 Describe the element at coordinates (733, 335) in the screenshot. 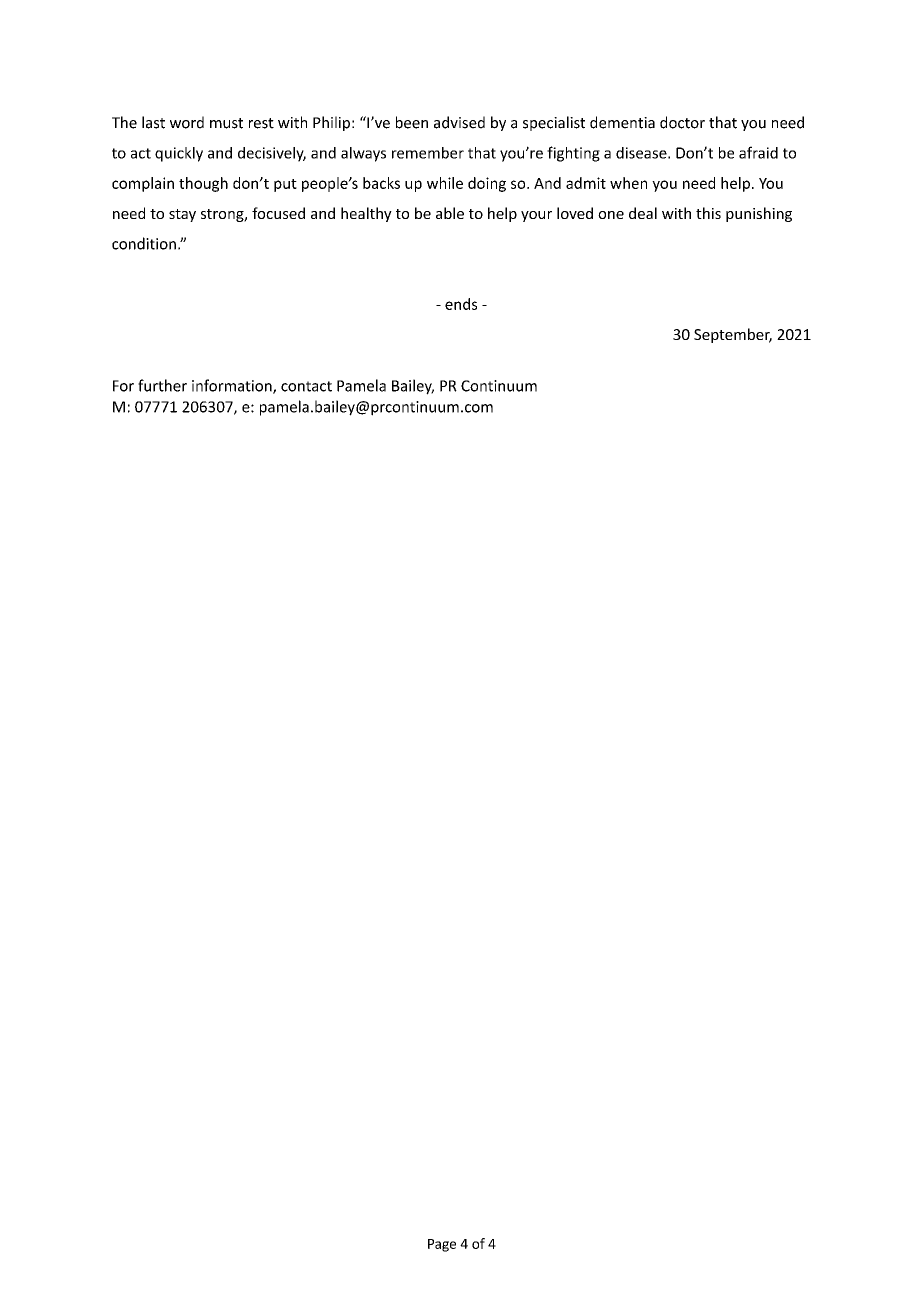

I see `September` at that location.
